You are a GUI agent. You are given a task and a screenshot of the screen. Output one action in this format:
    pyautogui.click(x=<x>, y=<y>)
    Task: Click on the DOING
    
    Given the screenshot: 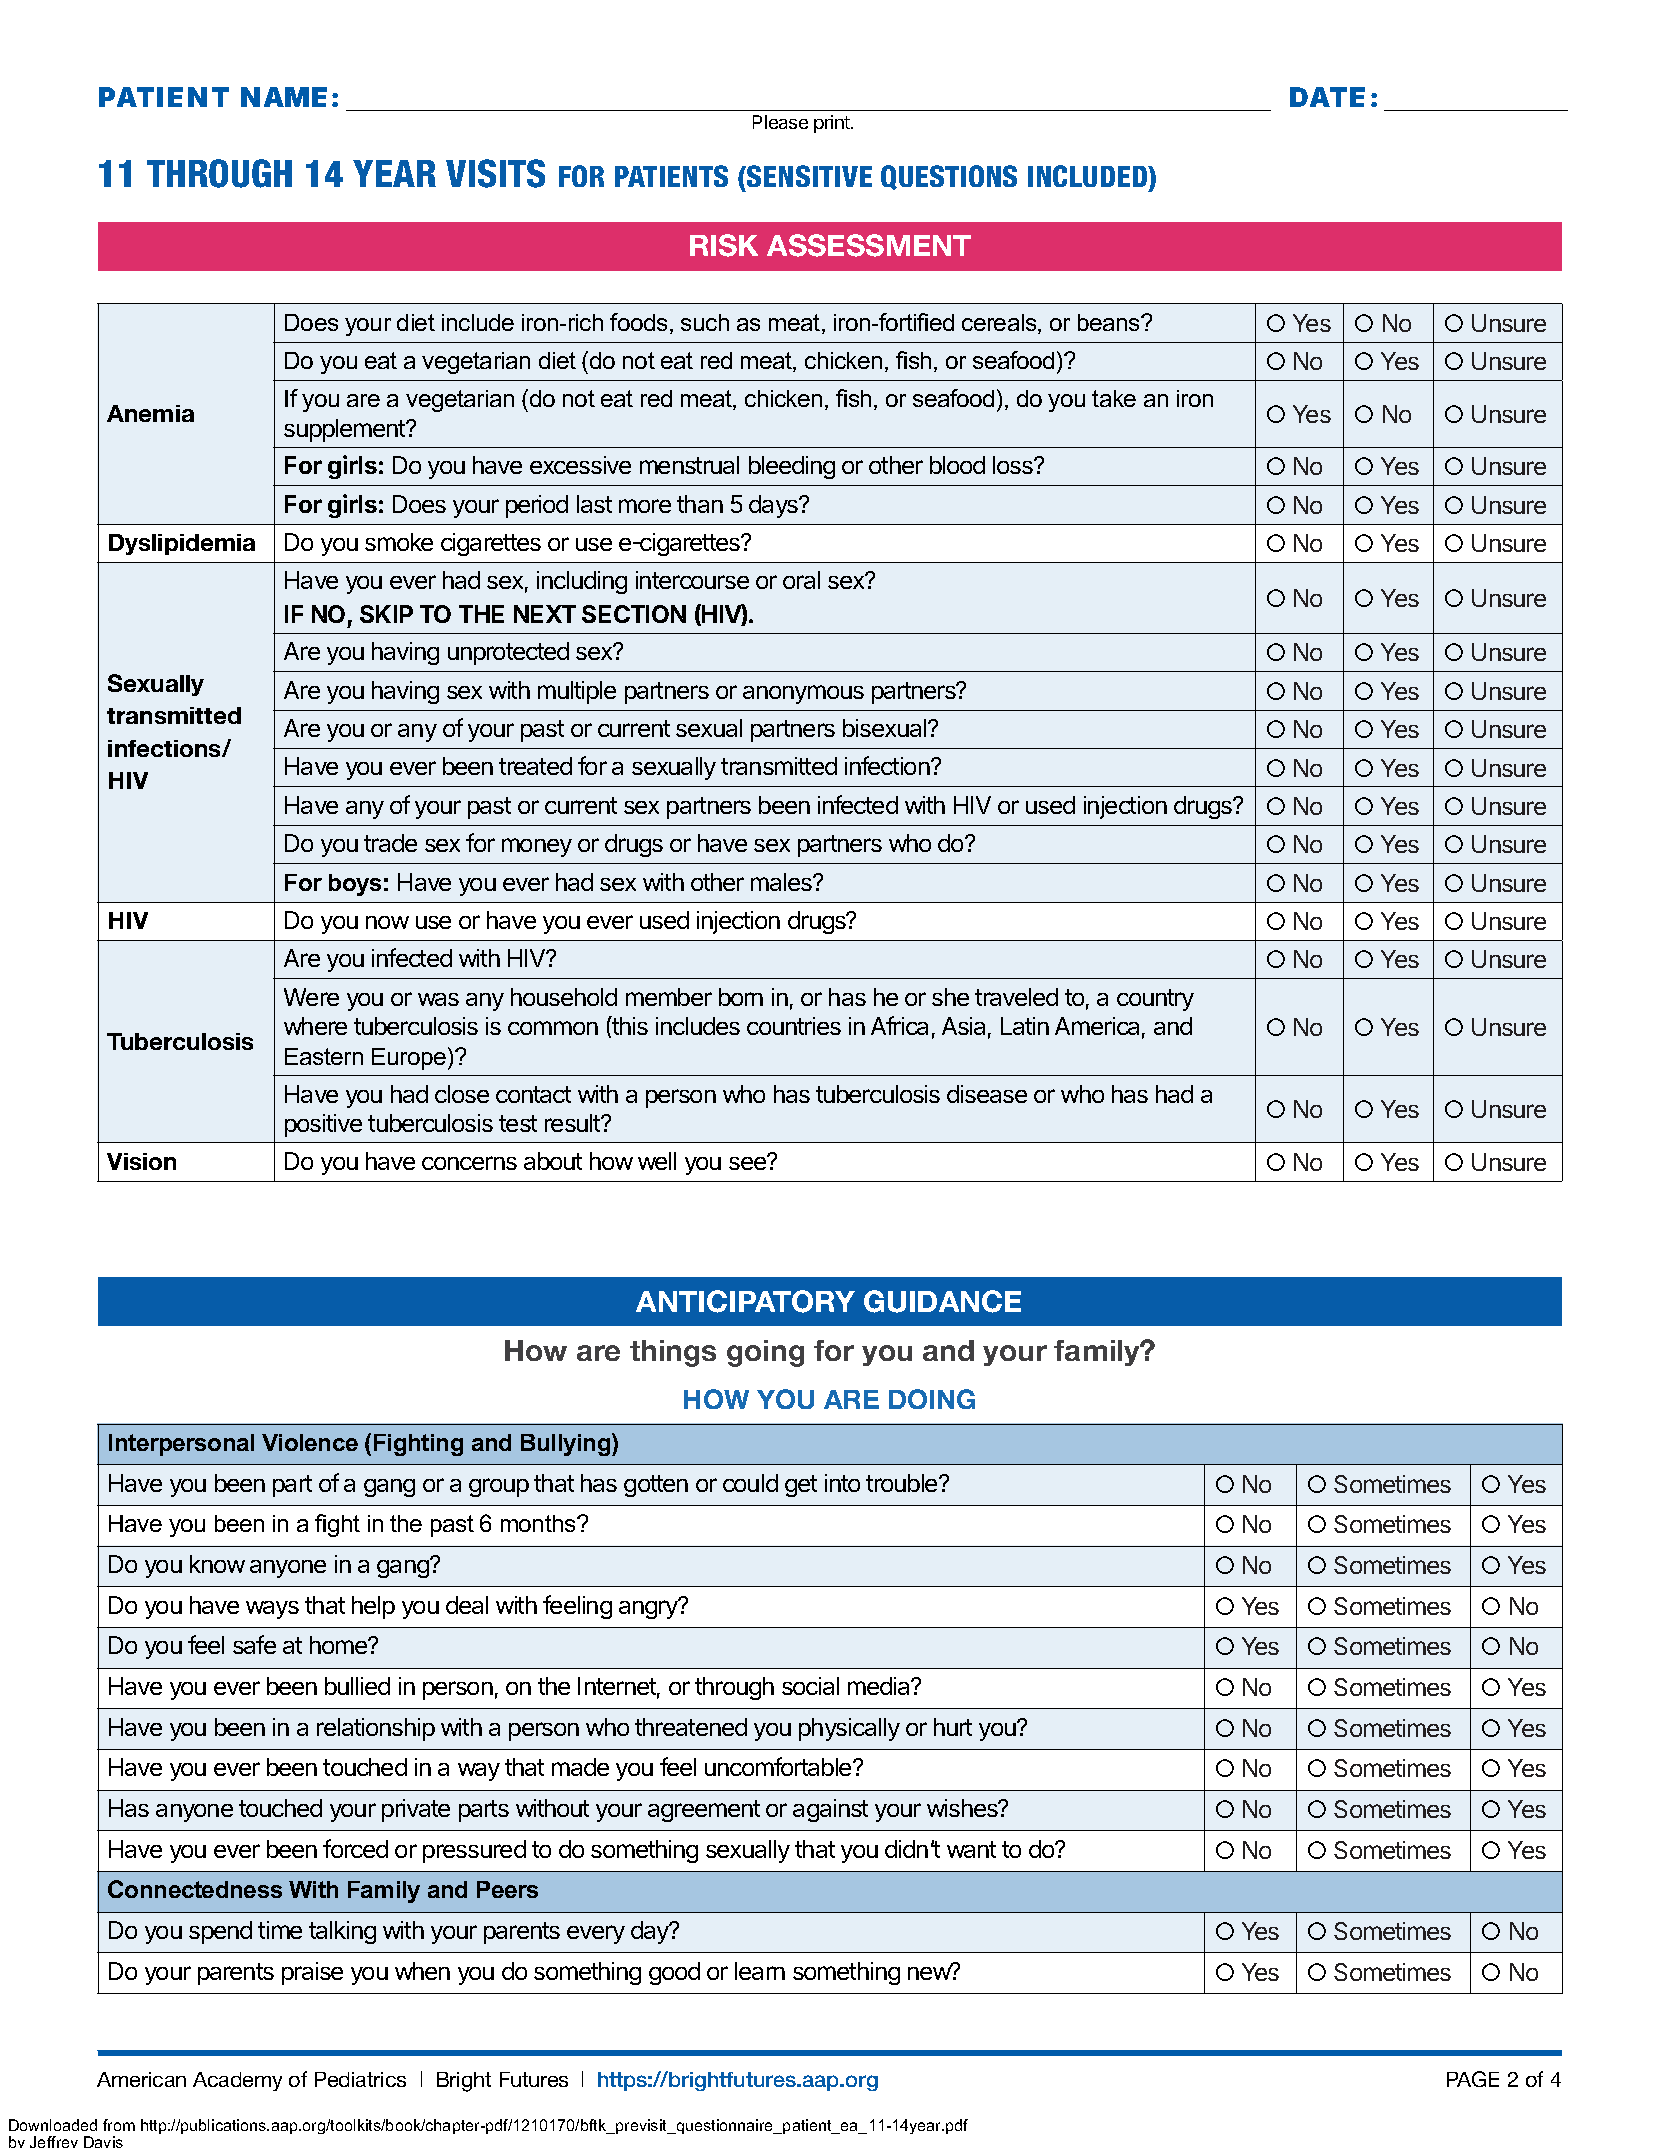 What is the action you would take?
    pyautogui.click(x=932, y=1399)
